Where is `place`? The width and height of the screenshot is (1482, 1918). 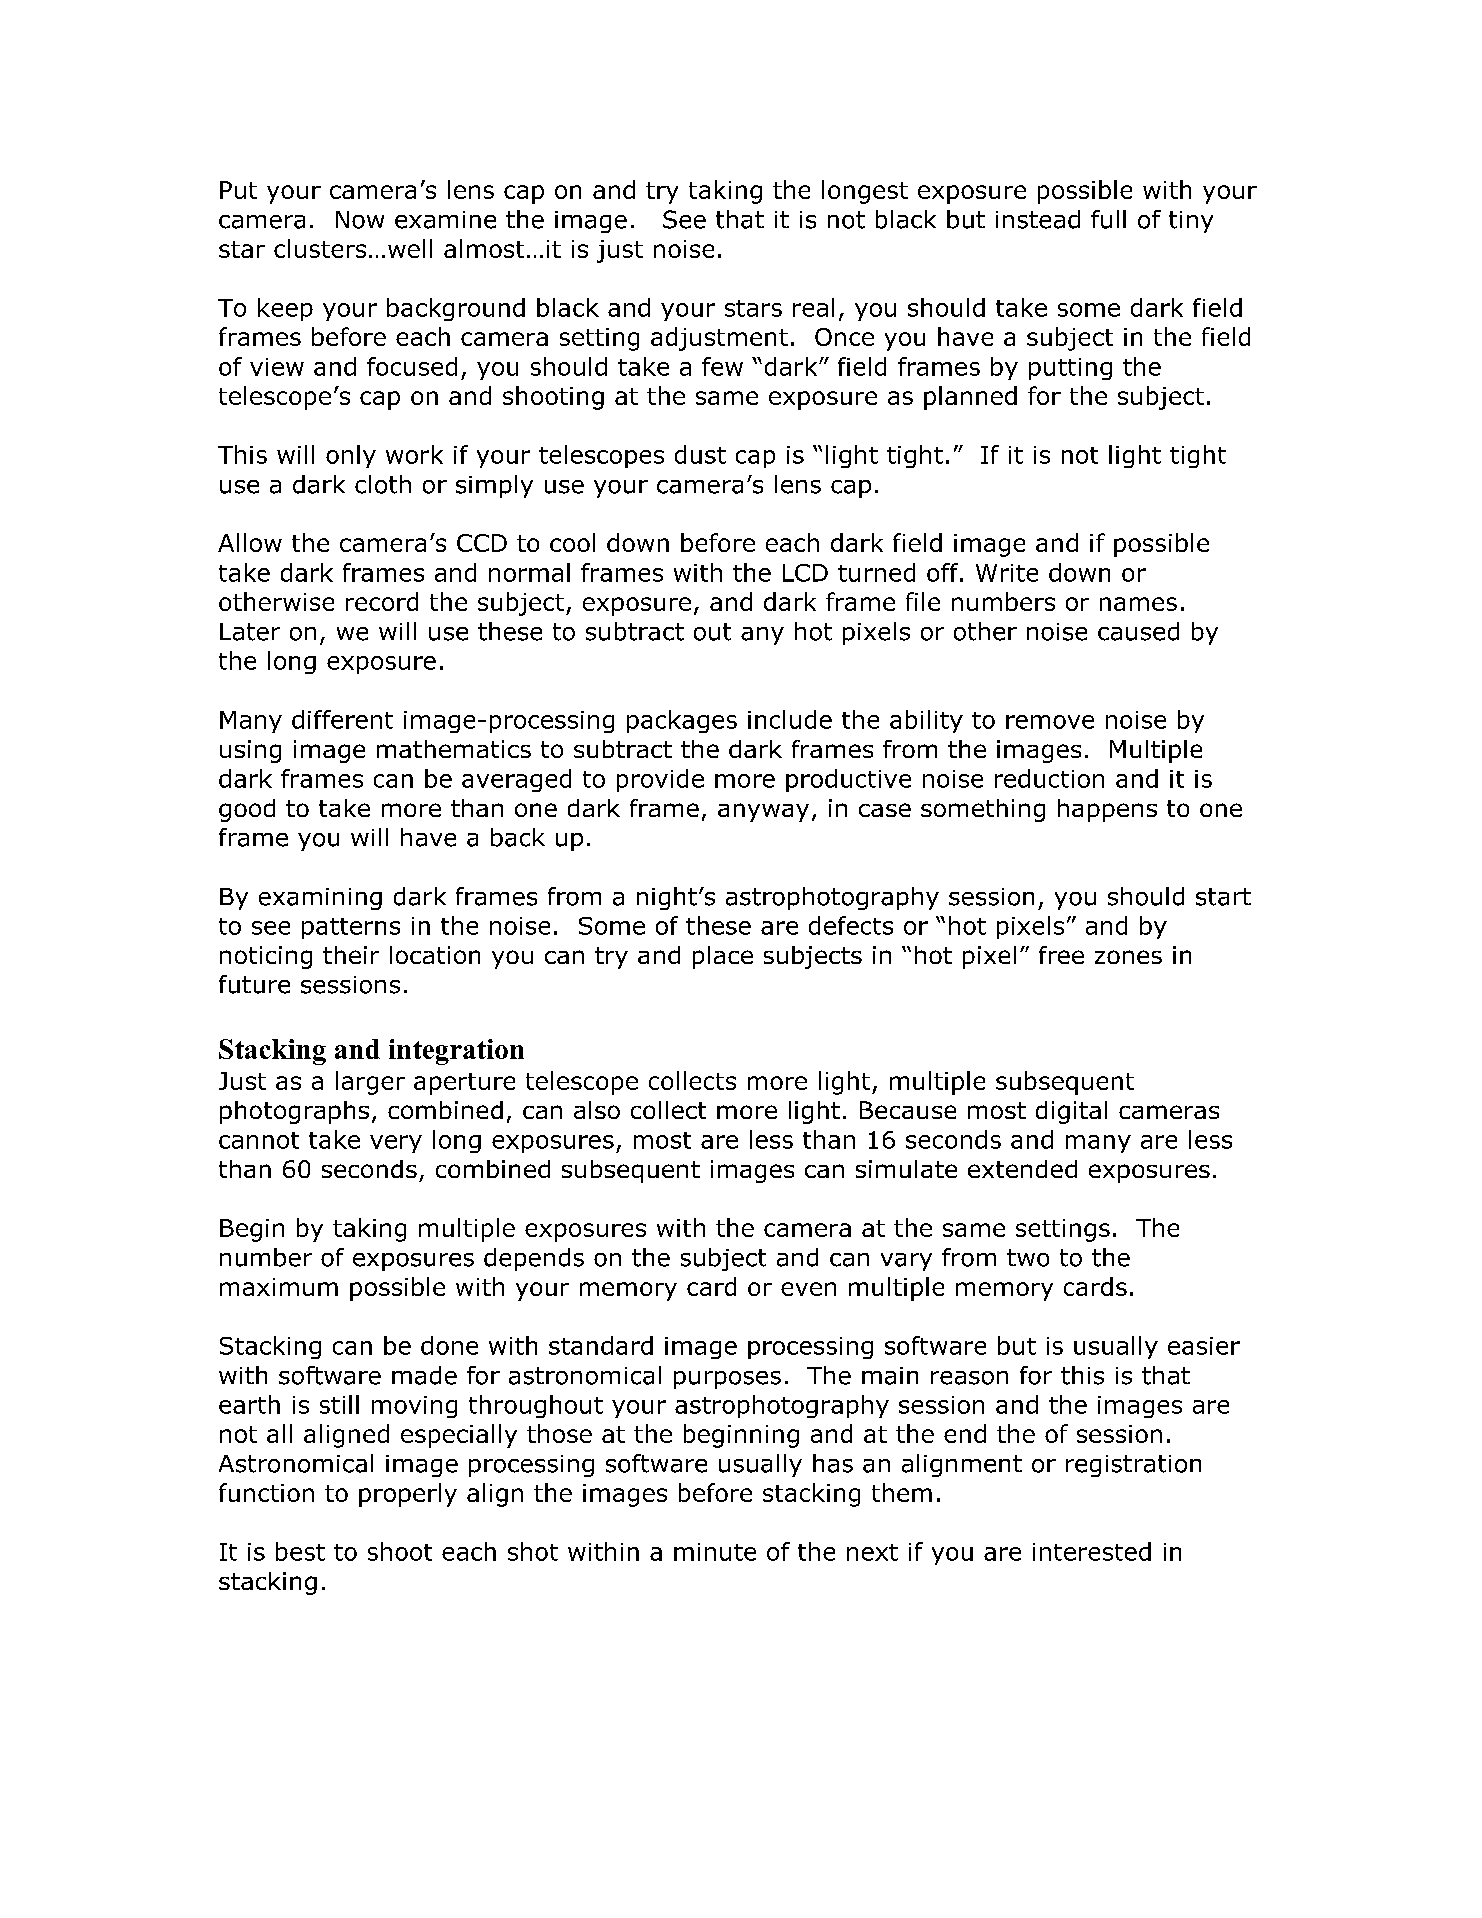 place is located at coordinates (723, 957).
